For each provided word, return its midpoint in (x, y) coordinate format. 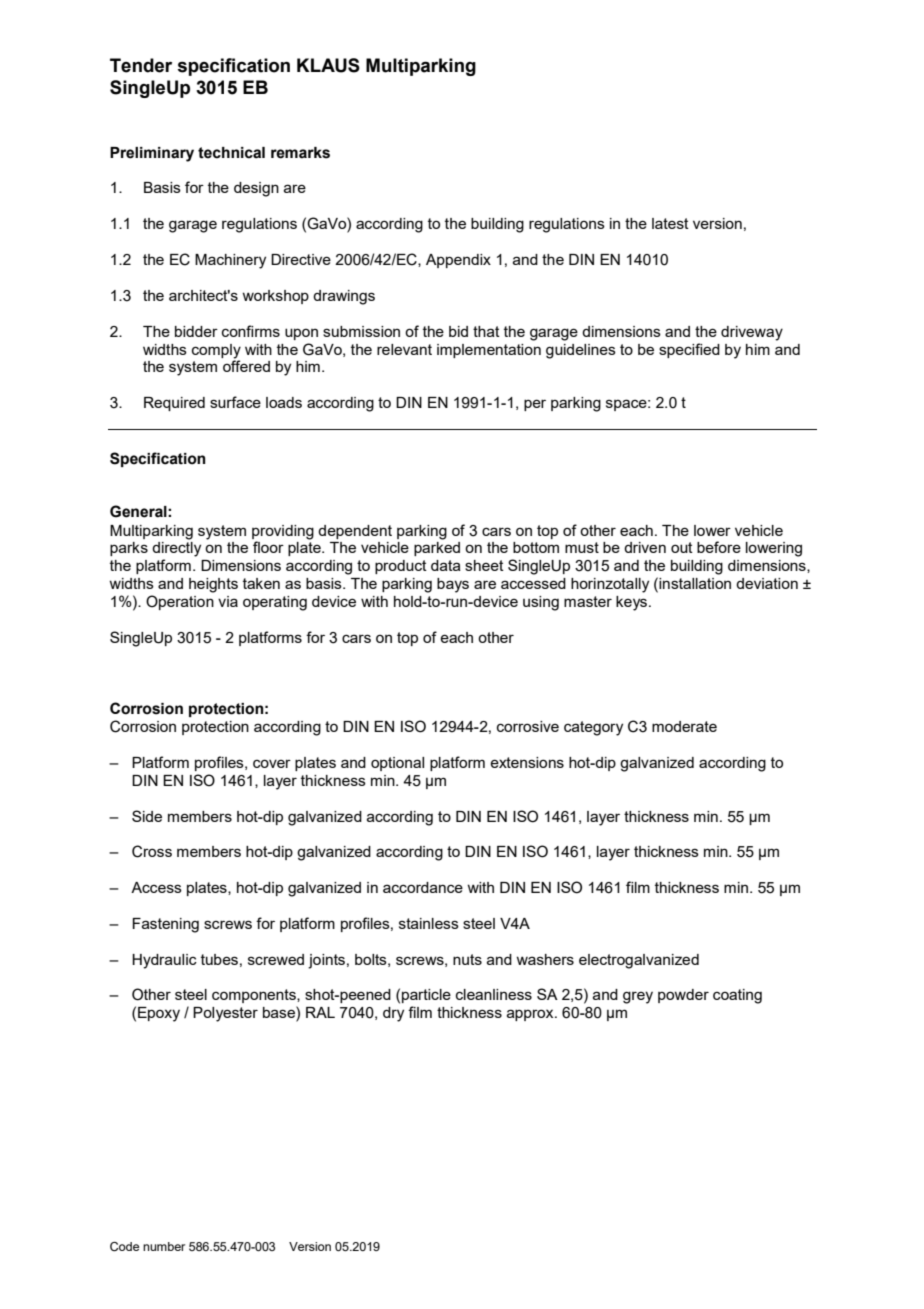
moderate (684, 726)
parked (437, 549)
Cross (152, 851)
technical (231, 153)
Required (174, 404)
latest (670, 223)
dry (393, 1014)
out (682, 547)
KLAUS (328, 65)
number (164, 1246)
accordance (423, 887)
